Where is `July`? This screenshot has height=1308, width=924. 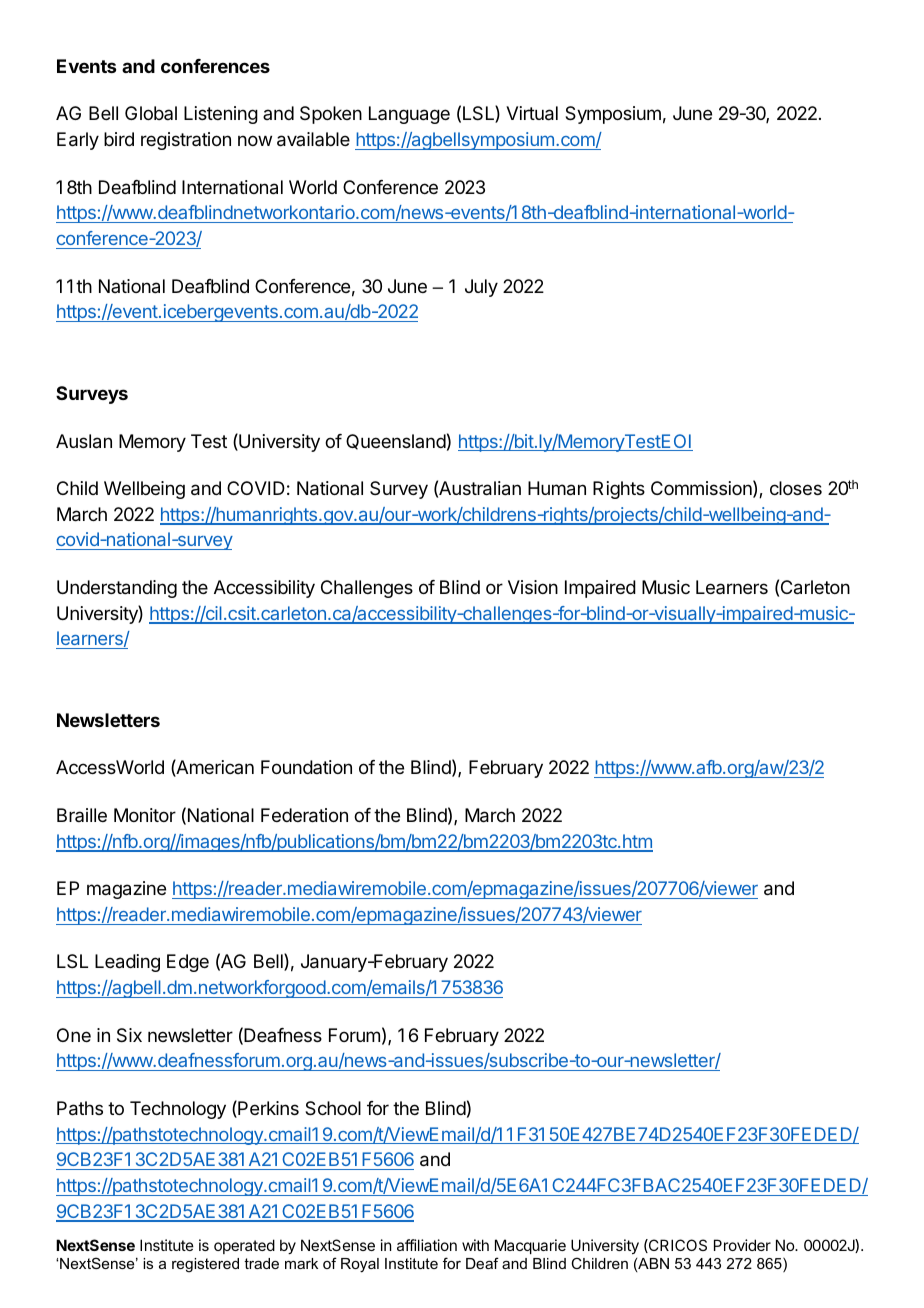 July is located at coordinates (481, 288).
